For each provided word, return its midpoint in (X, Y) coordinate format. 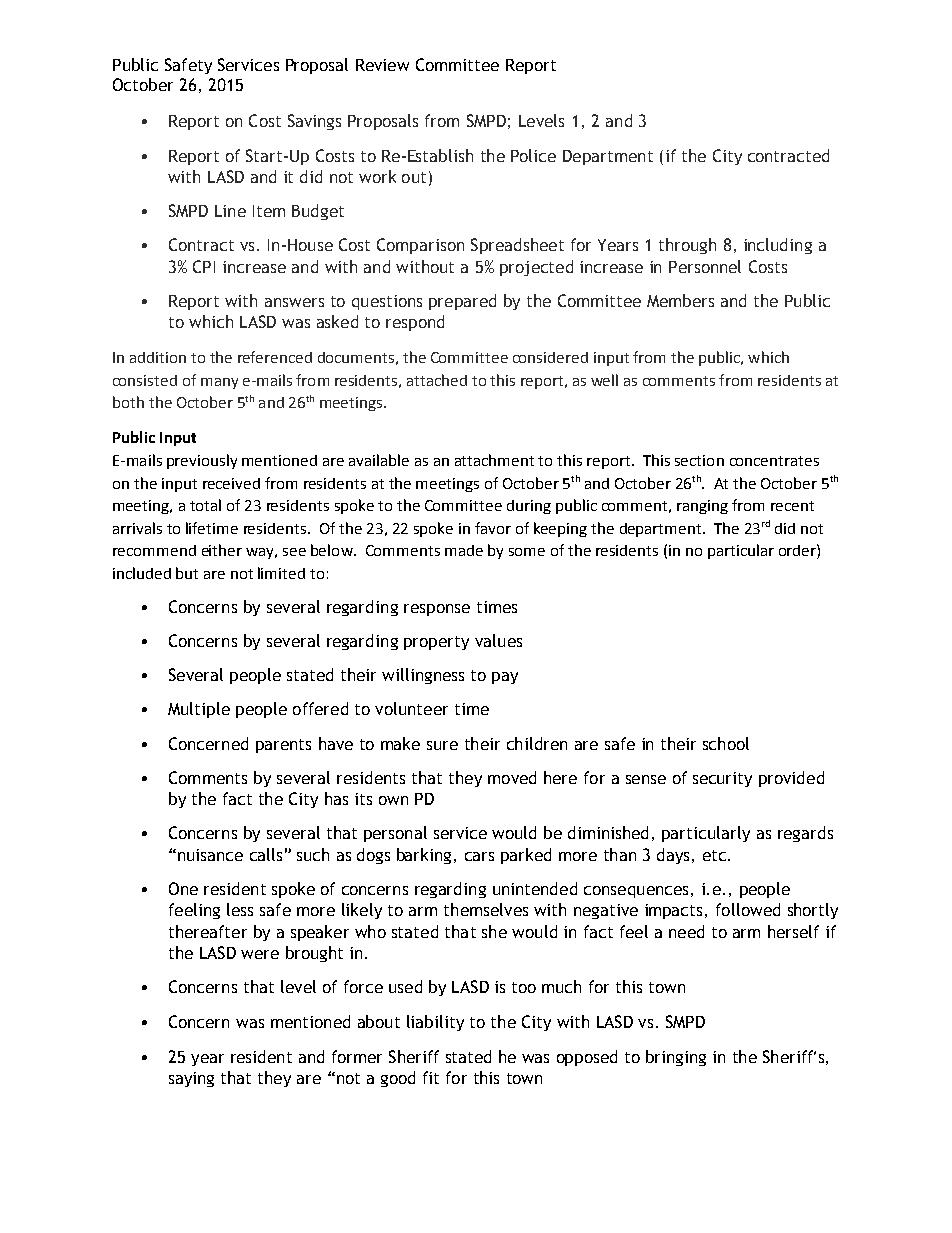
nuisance (210, 855)
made (464, 550)
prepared (462, 302)
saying (191, 1079)
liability (435, 1023)
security (722, 779)
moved (512, 777)
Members (680, 300)
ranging (702, 507)
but (187, 573)
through (687, 246)
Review (382, 65)
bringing (676, 1058)
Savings (314, 122)
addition (158, 357)
